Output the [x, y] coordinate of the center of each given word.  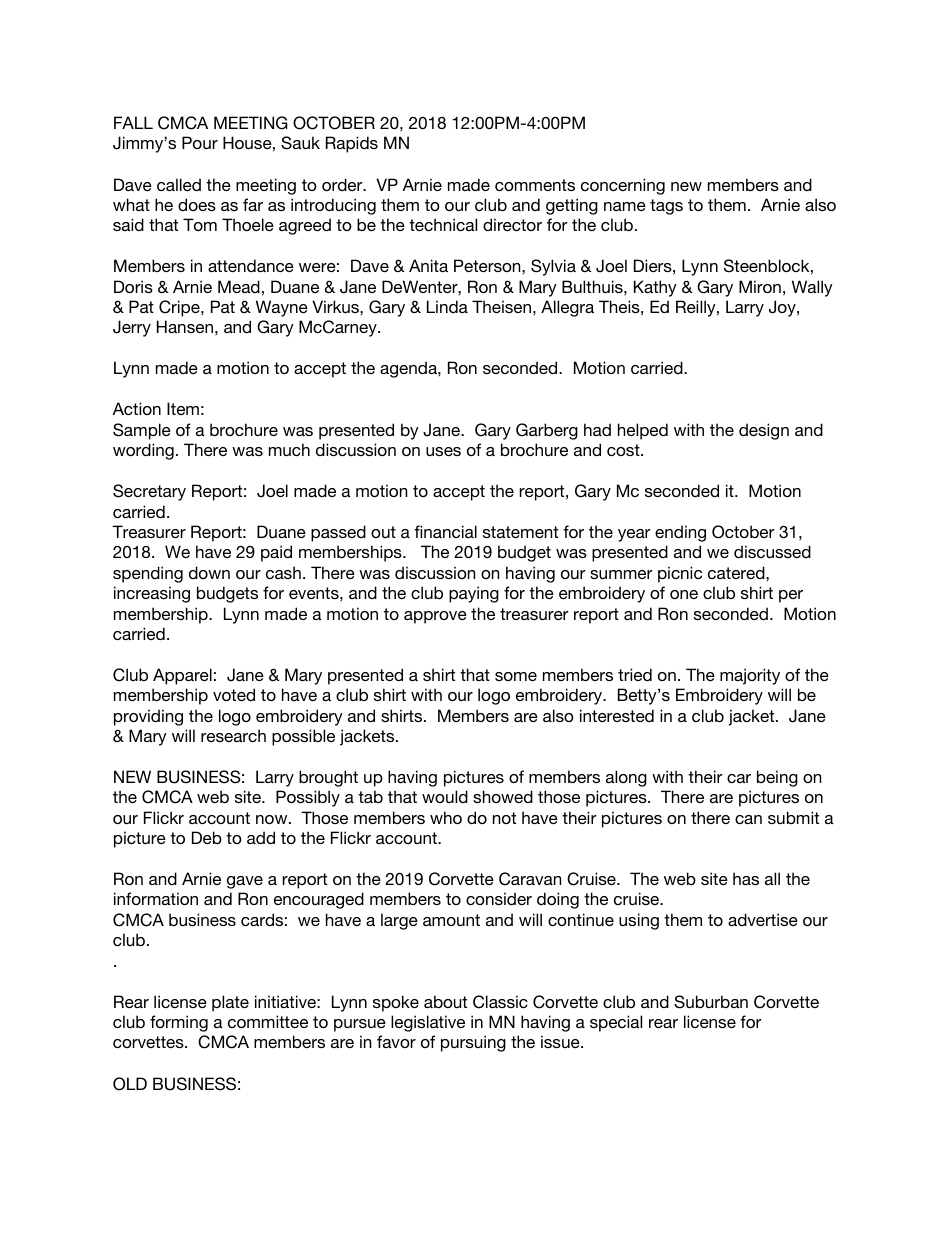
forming [179, 1023]
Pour [200, 142]
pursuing [473, 1043]
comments [535, 185]
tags [666, 207]
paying [474, 594]
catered [737, 572]
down [209, 572]
